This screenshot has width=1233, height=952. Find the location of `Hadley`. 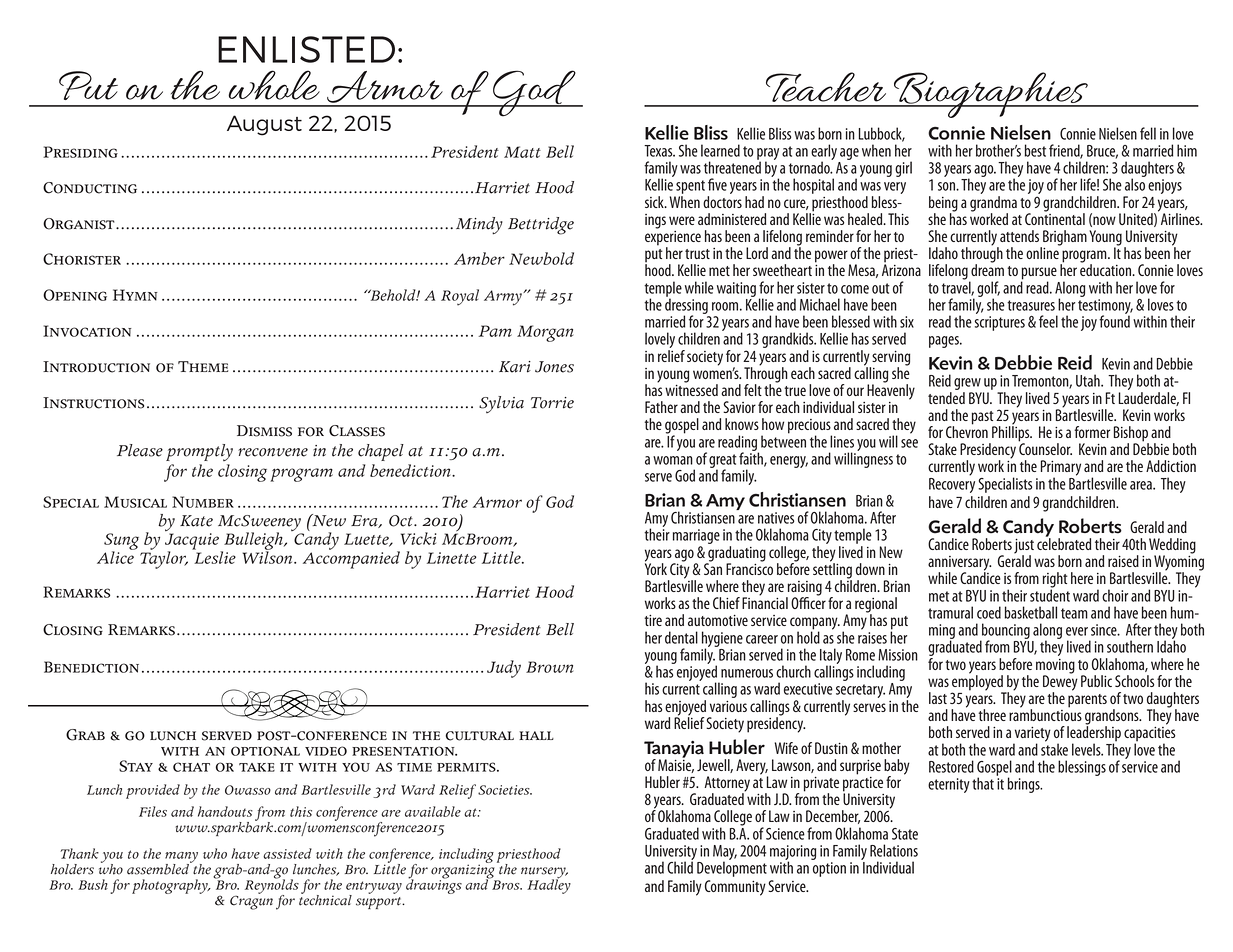

Hadley is located at coordinates (549, 885).
